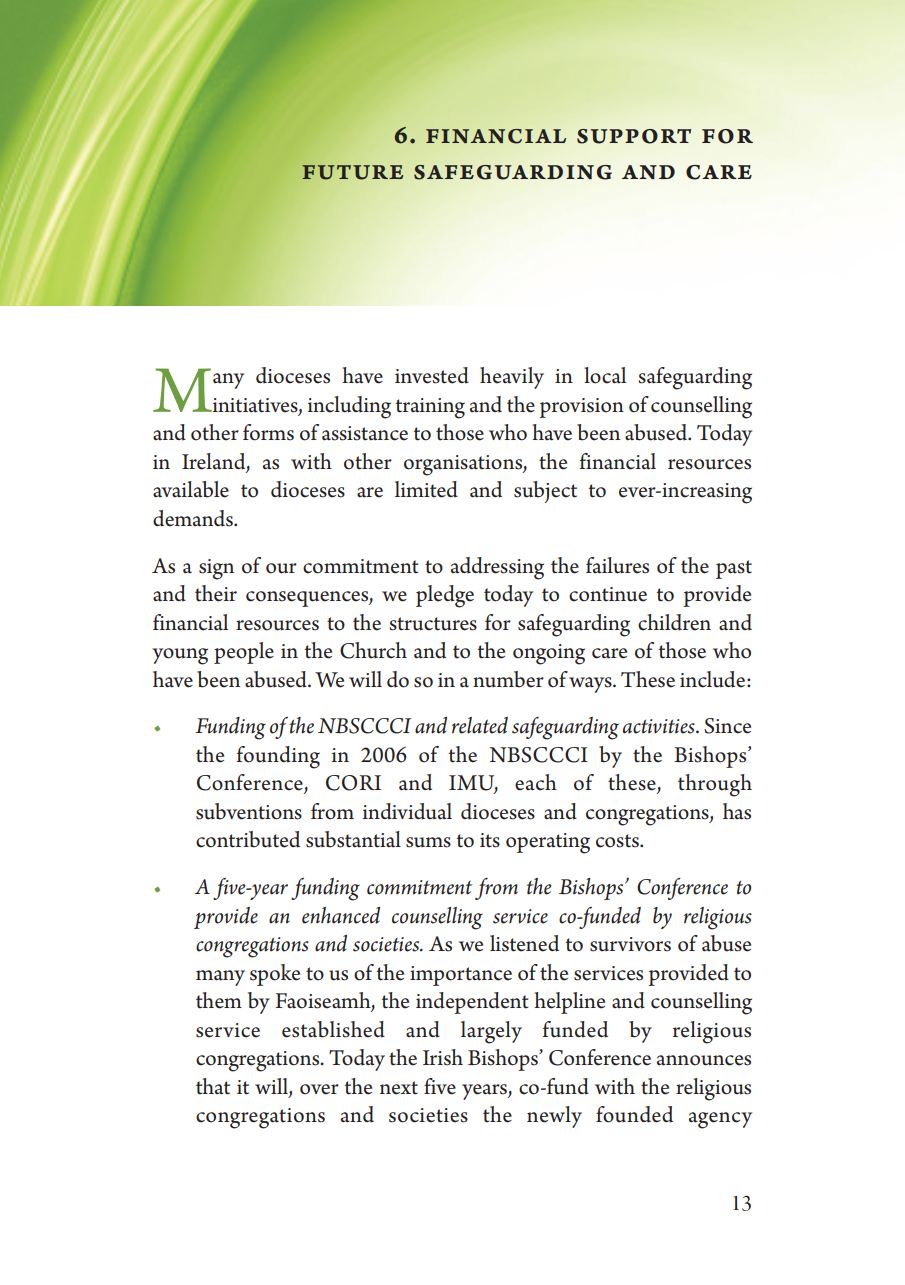 The image size is (905, 1285). Describe the element at coordinates (605, 375) in the image. I see `local` at that location.
